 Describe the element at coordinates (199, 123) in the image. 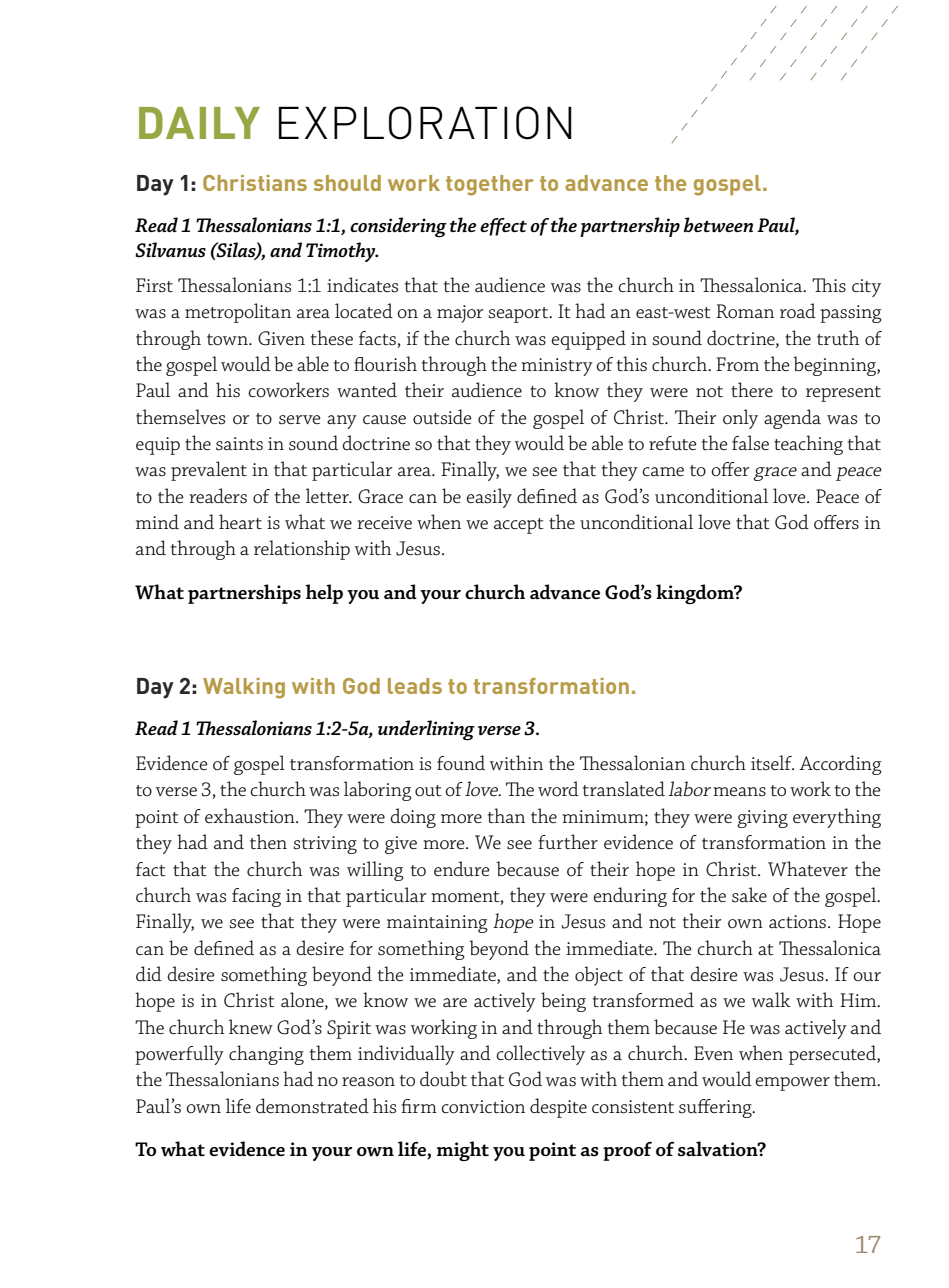

I see `DAILY` at that location.
